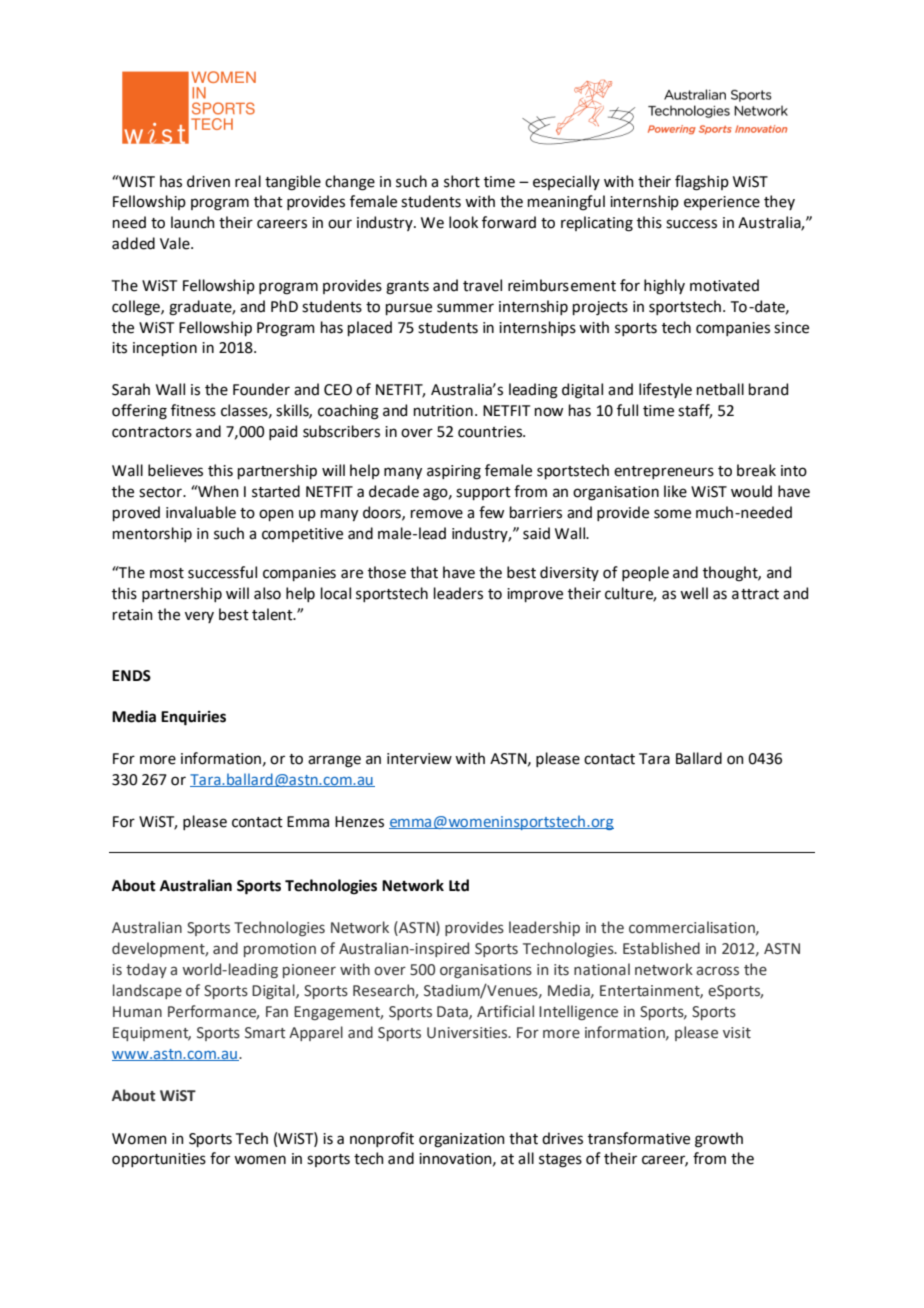 This document has width=924, height=1308. Describe the element at coordinates (535, 595) in the document. I see `improve` at that location.
